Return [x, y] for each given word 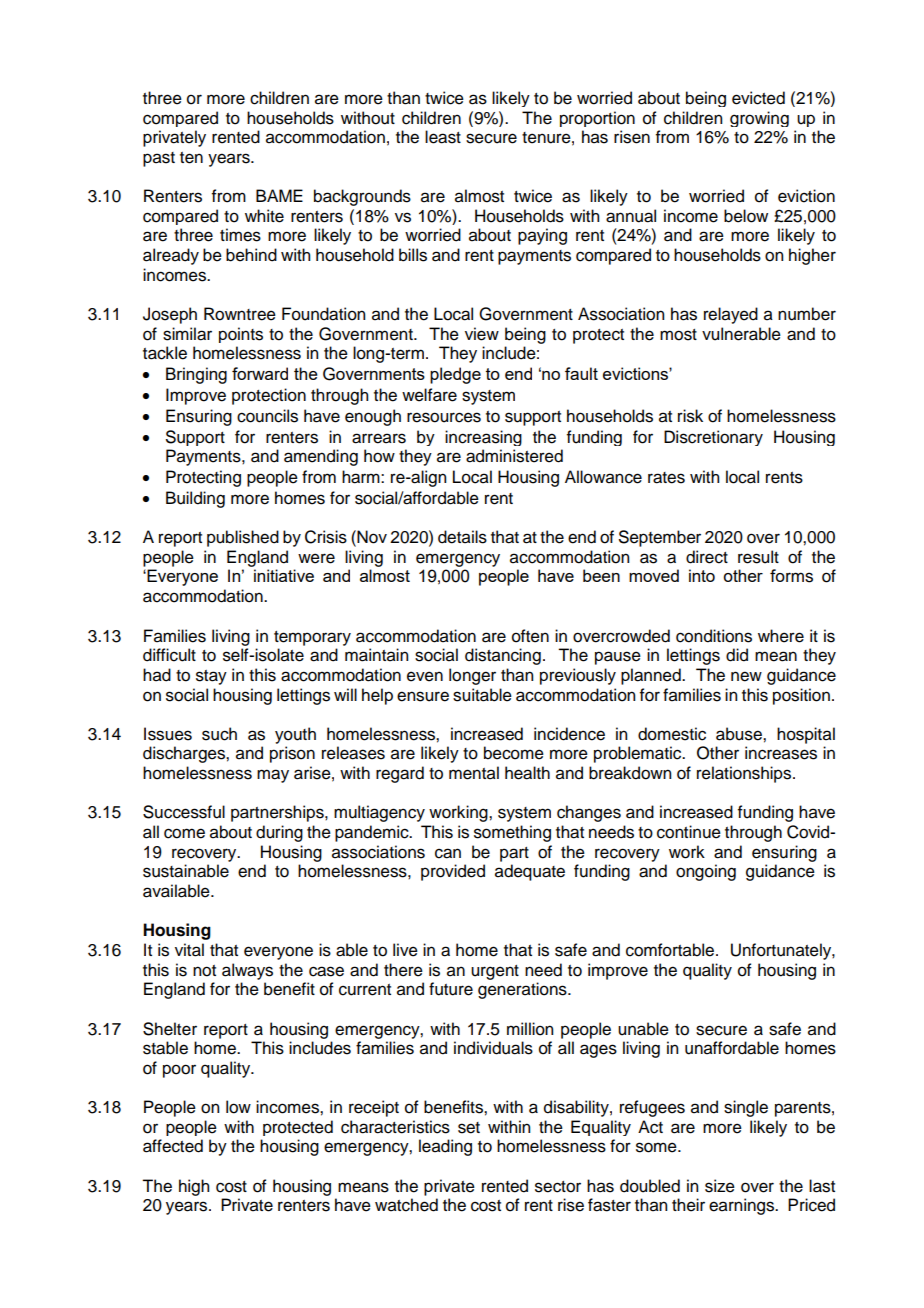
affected [173, 1146]
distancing [503, 656]
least [443, 137]
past [159, 159]
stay [211, 677]
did [737, 655]
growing [759, 119]
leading [445, 1147]
